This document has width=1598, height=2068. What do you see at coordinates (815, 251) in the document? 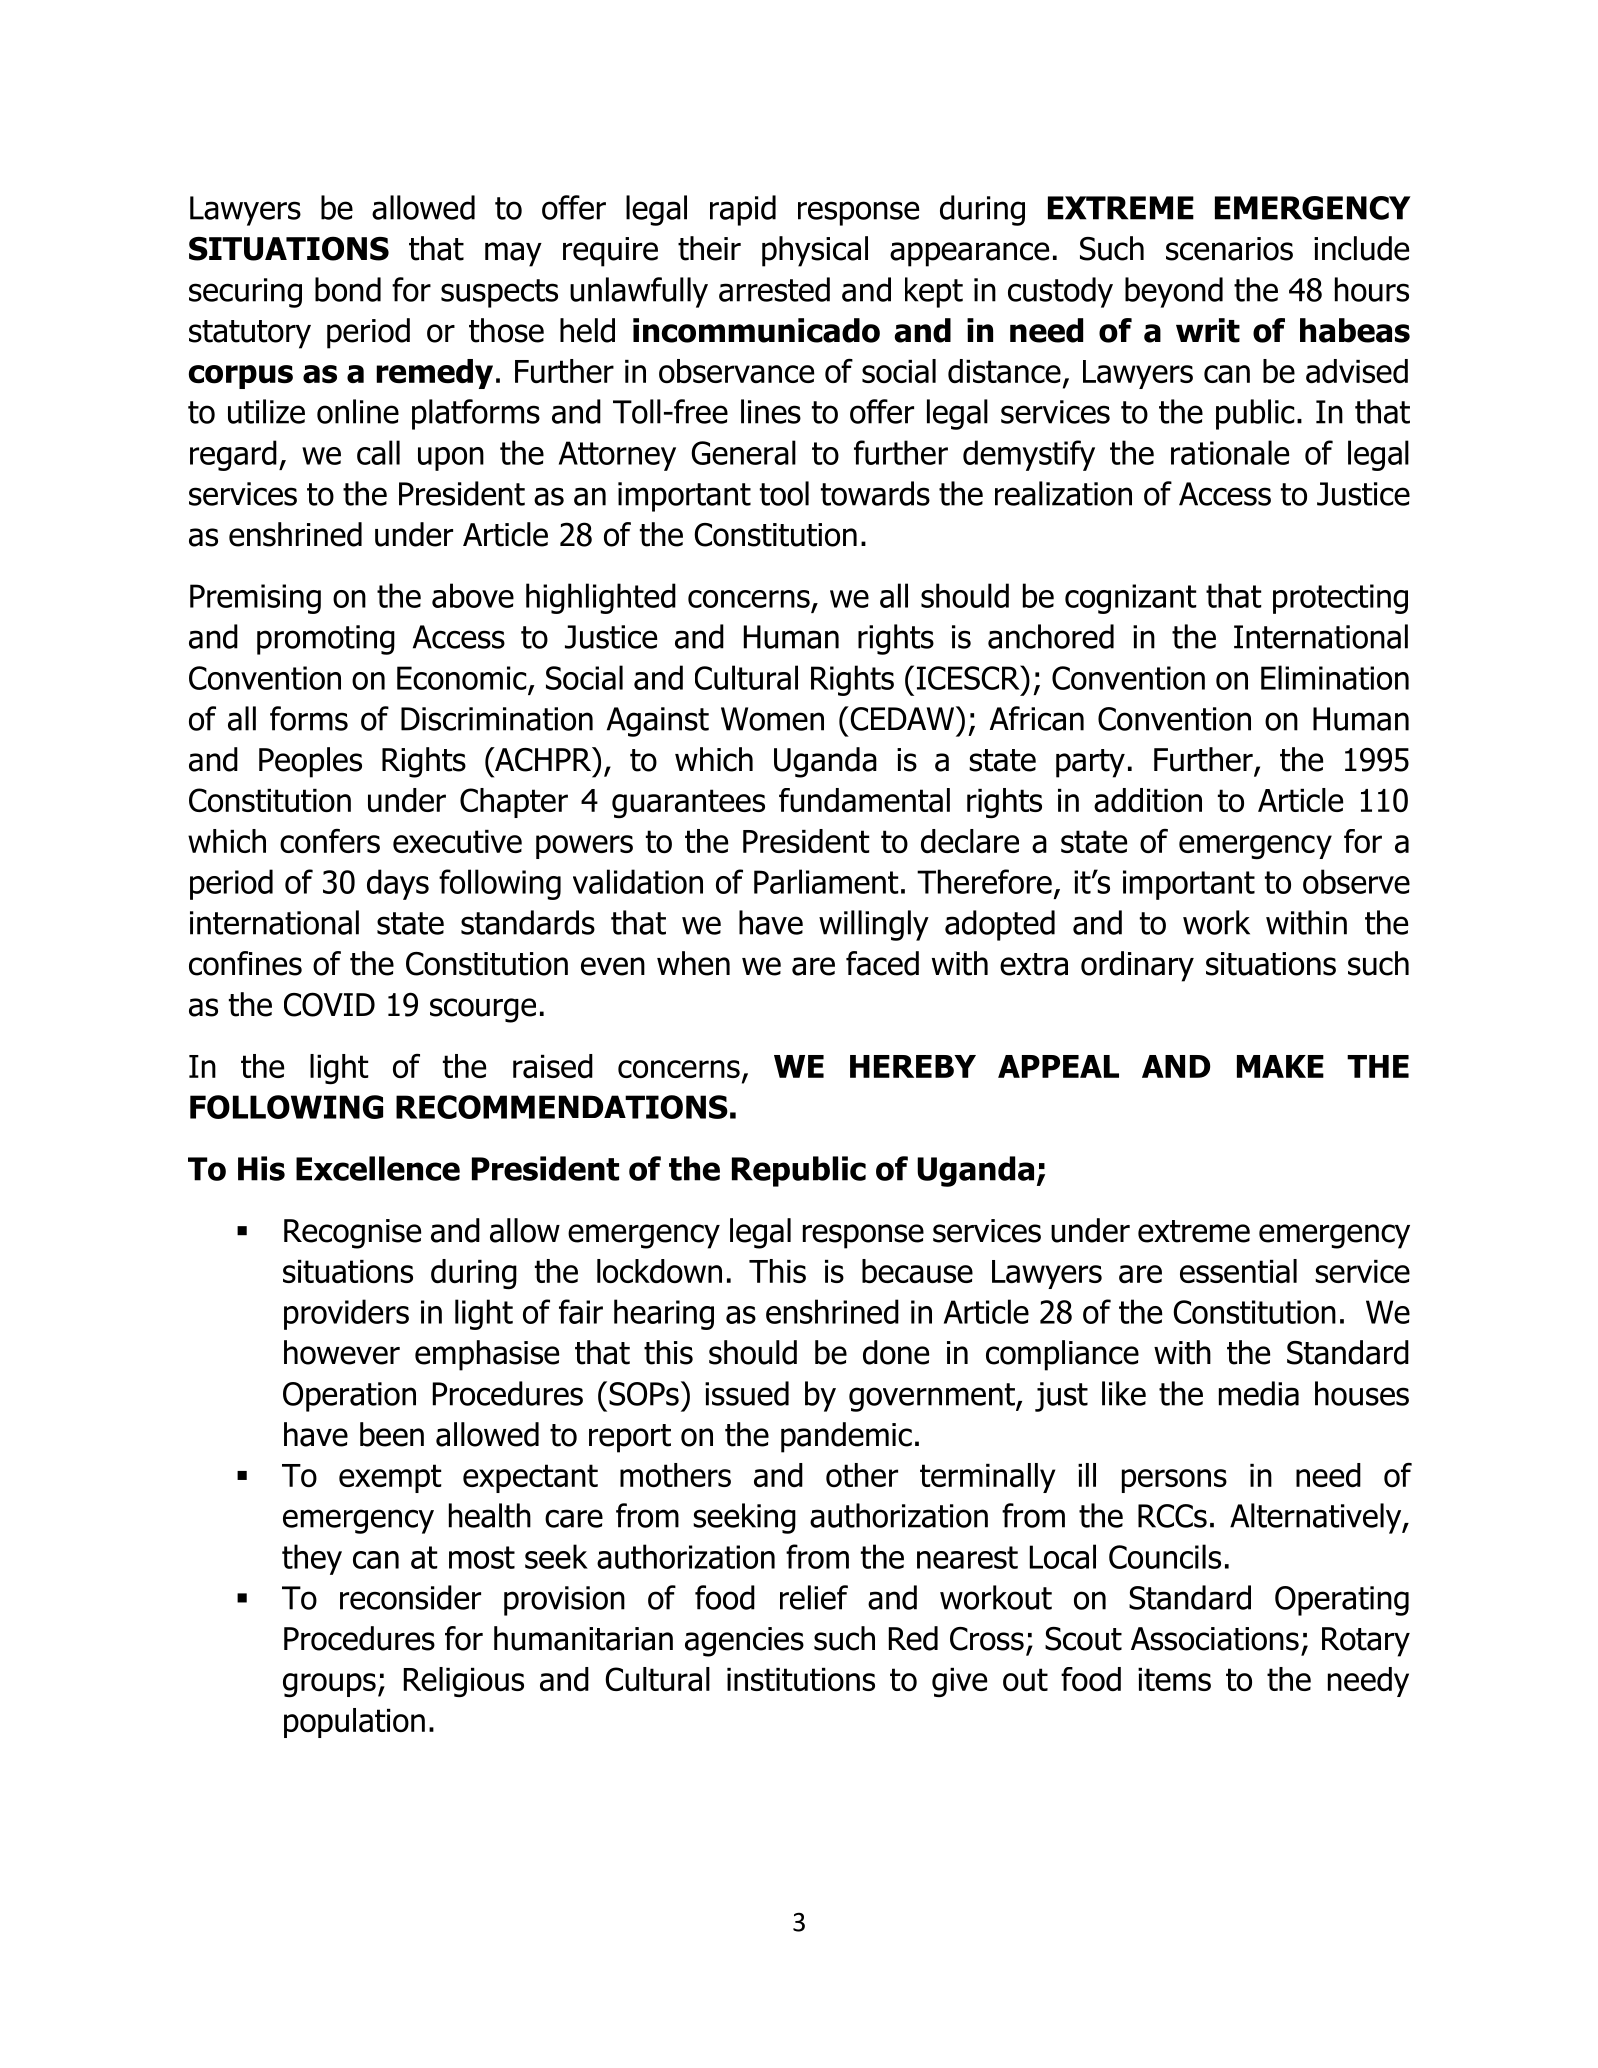
I see `physical` at bounding box center [815, 251].
